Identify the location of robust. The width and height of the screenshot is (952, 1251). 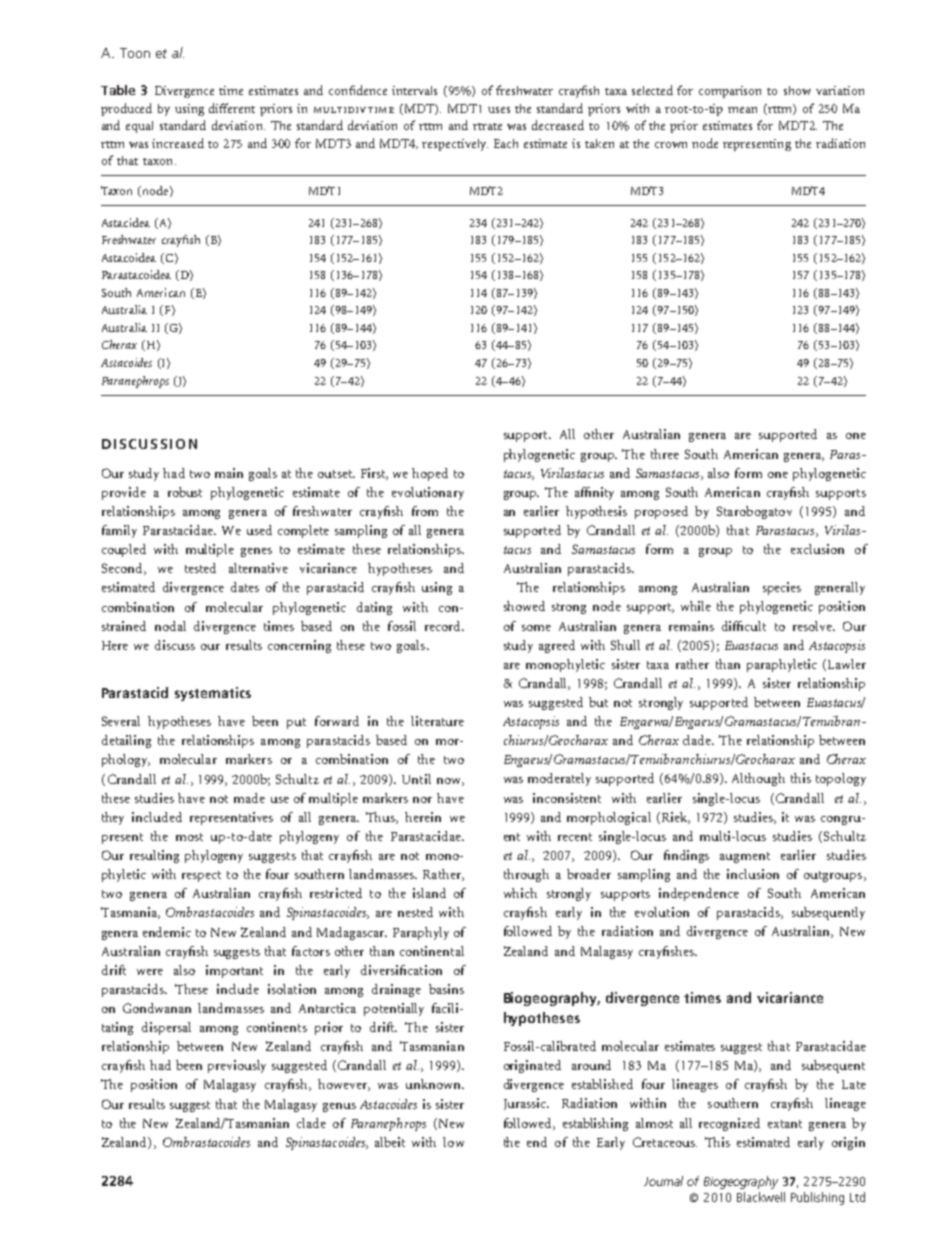
(185, 492).
